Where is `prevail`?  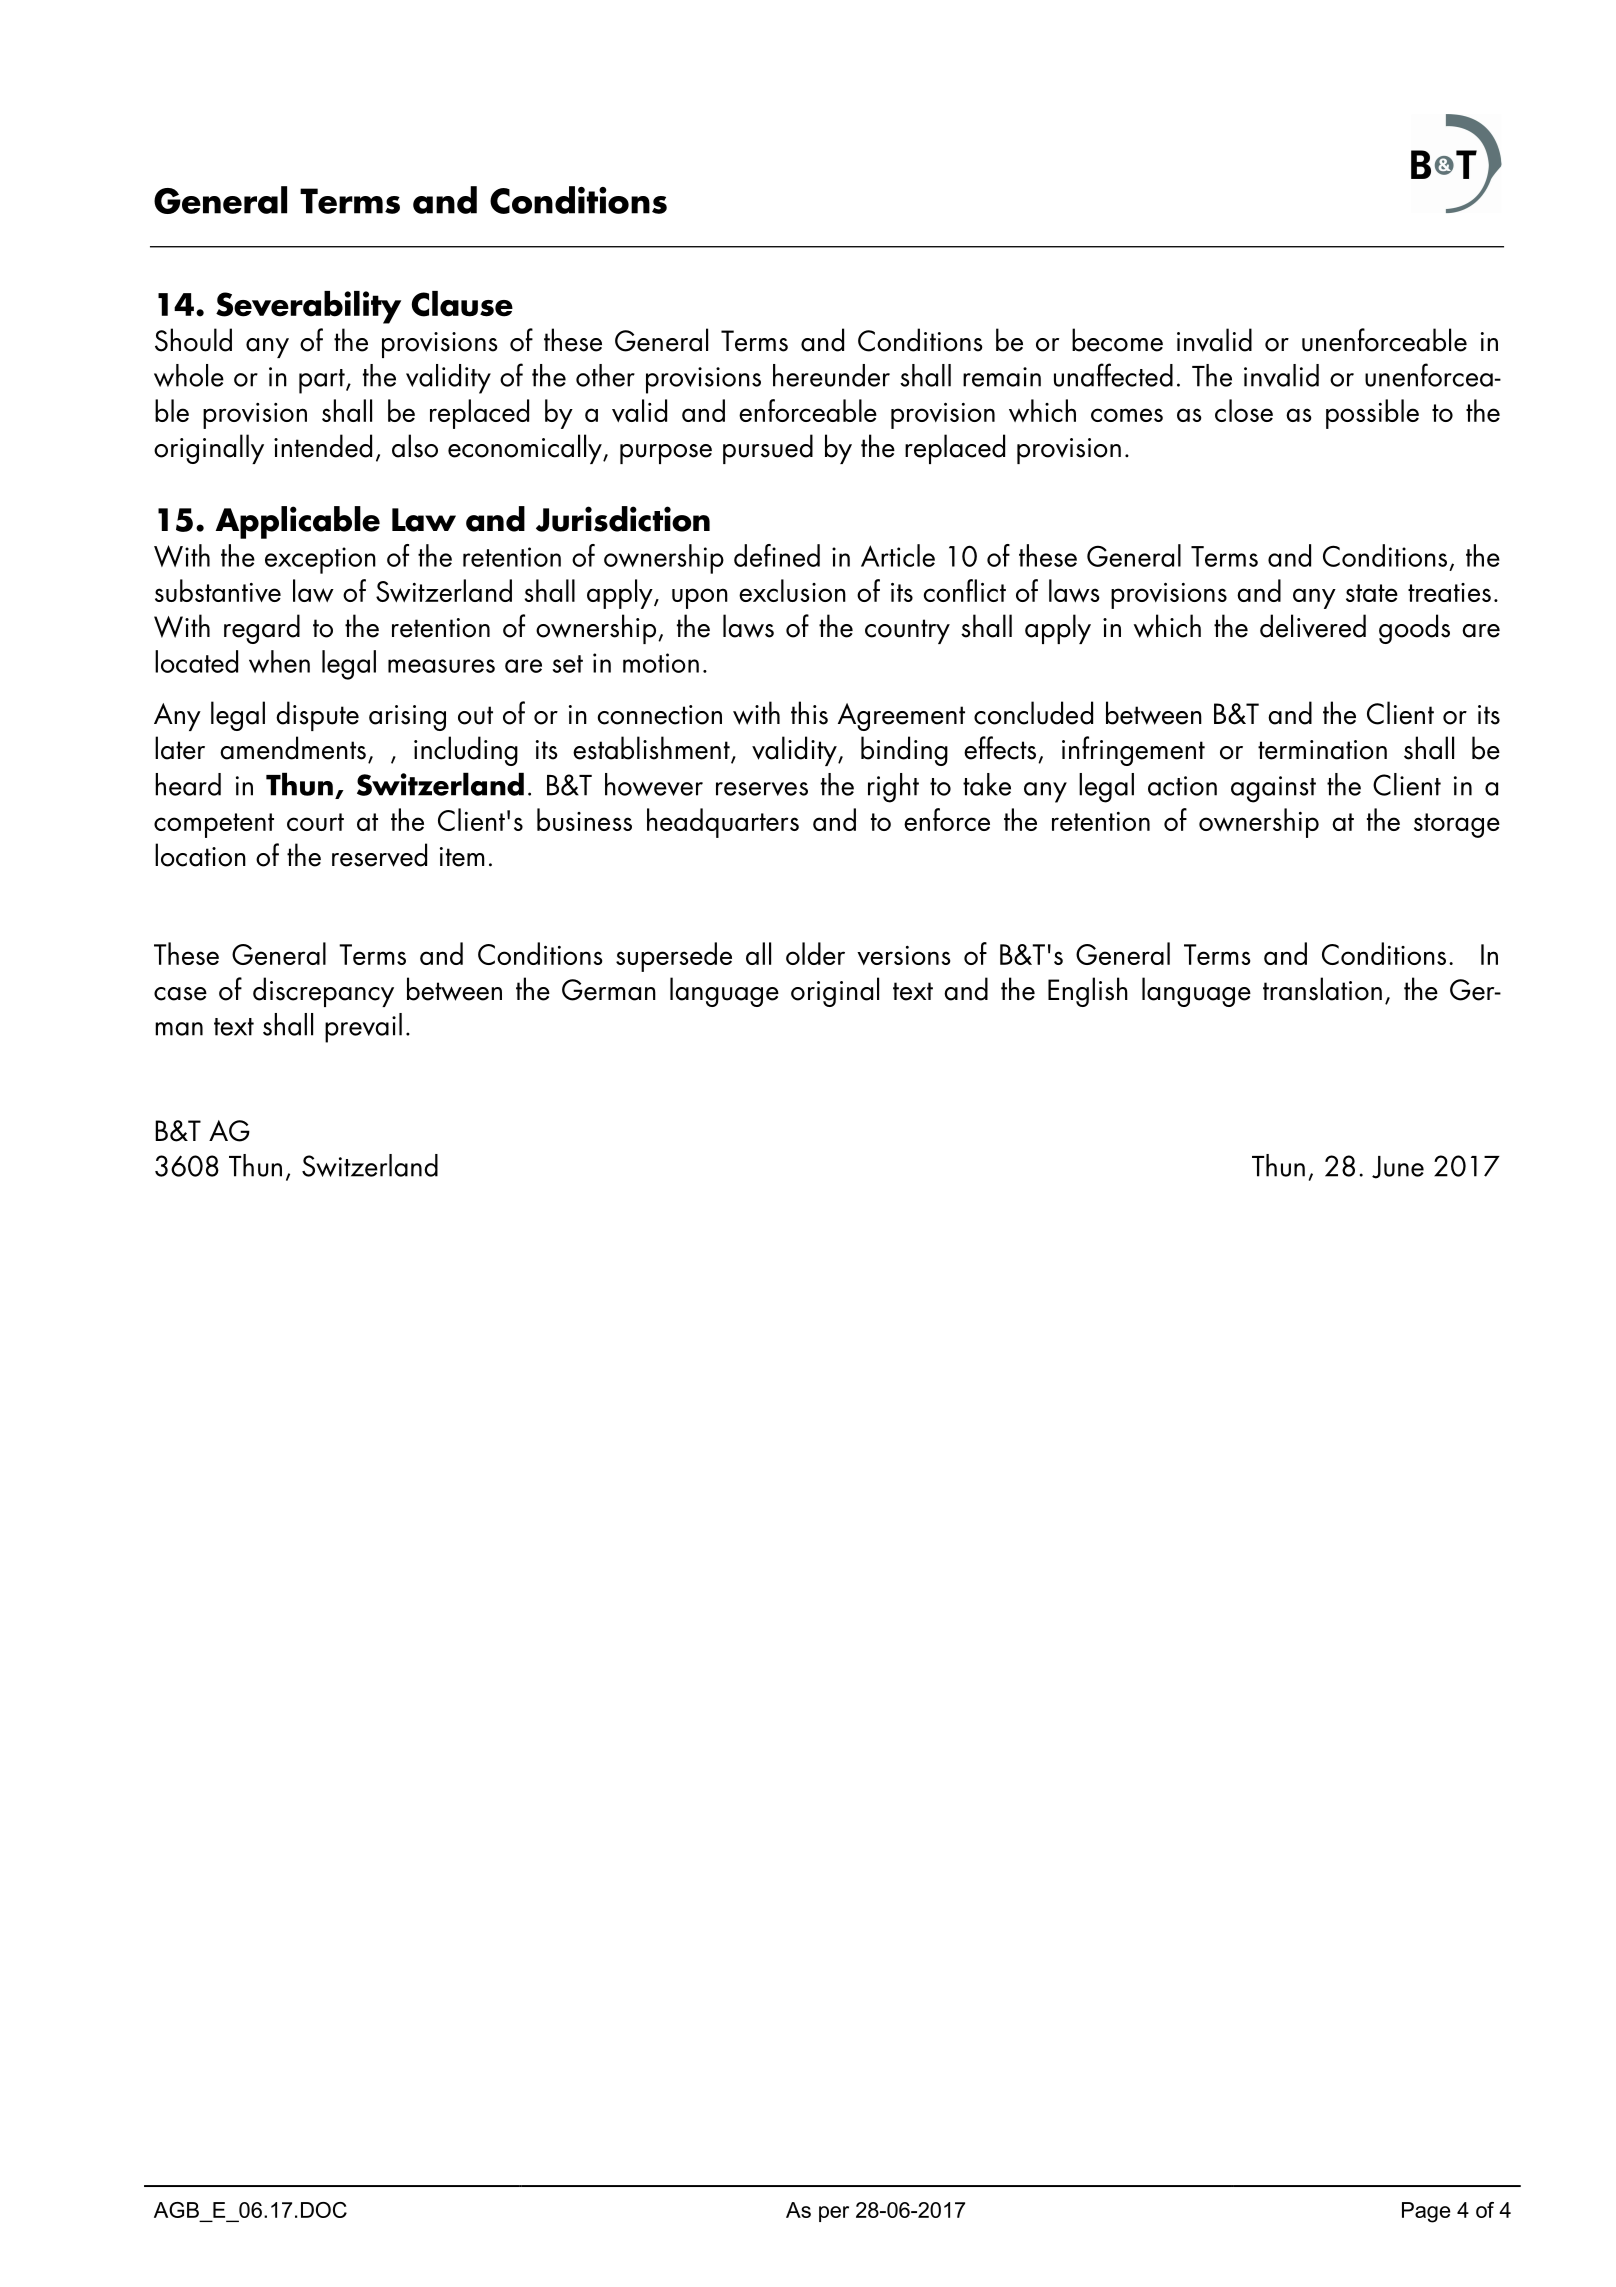
prevail is located at coordinates (363, 1028).
